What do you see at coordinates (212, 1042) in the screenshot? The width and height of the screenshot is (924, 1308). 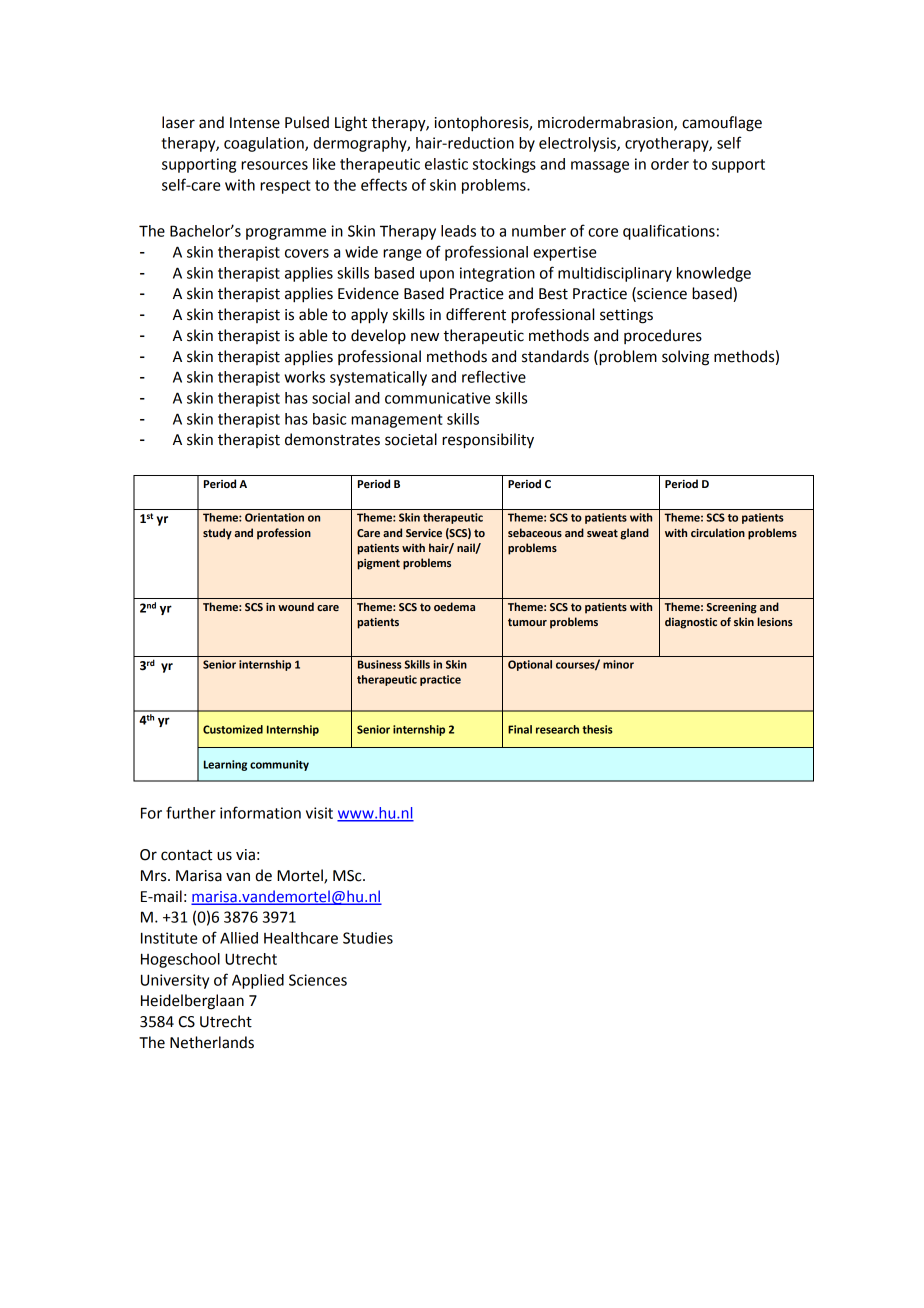 I see `Netherlands` at bounding box center [212, 1042].
